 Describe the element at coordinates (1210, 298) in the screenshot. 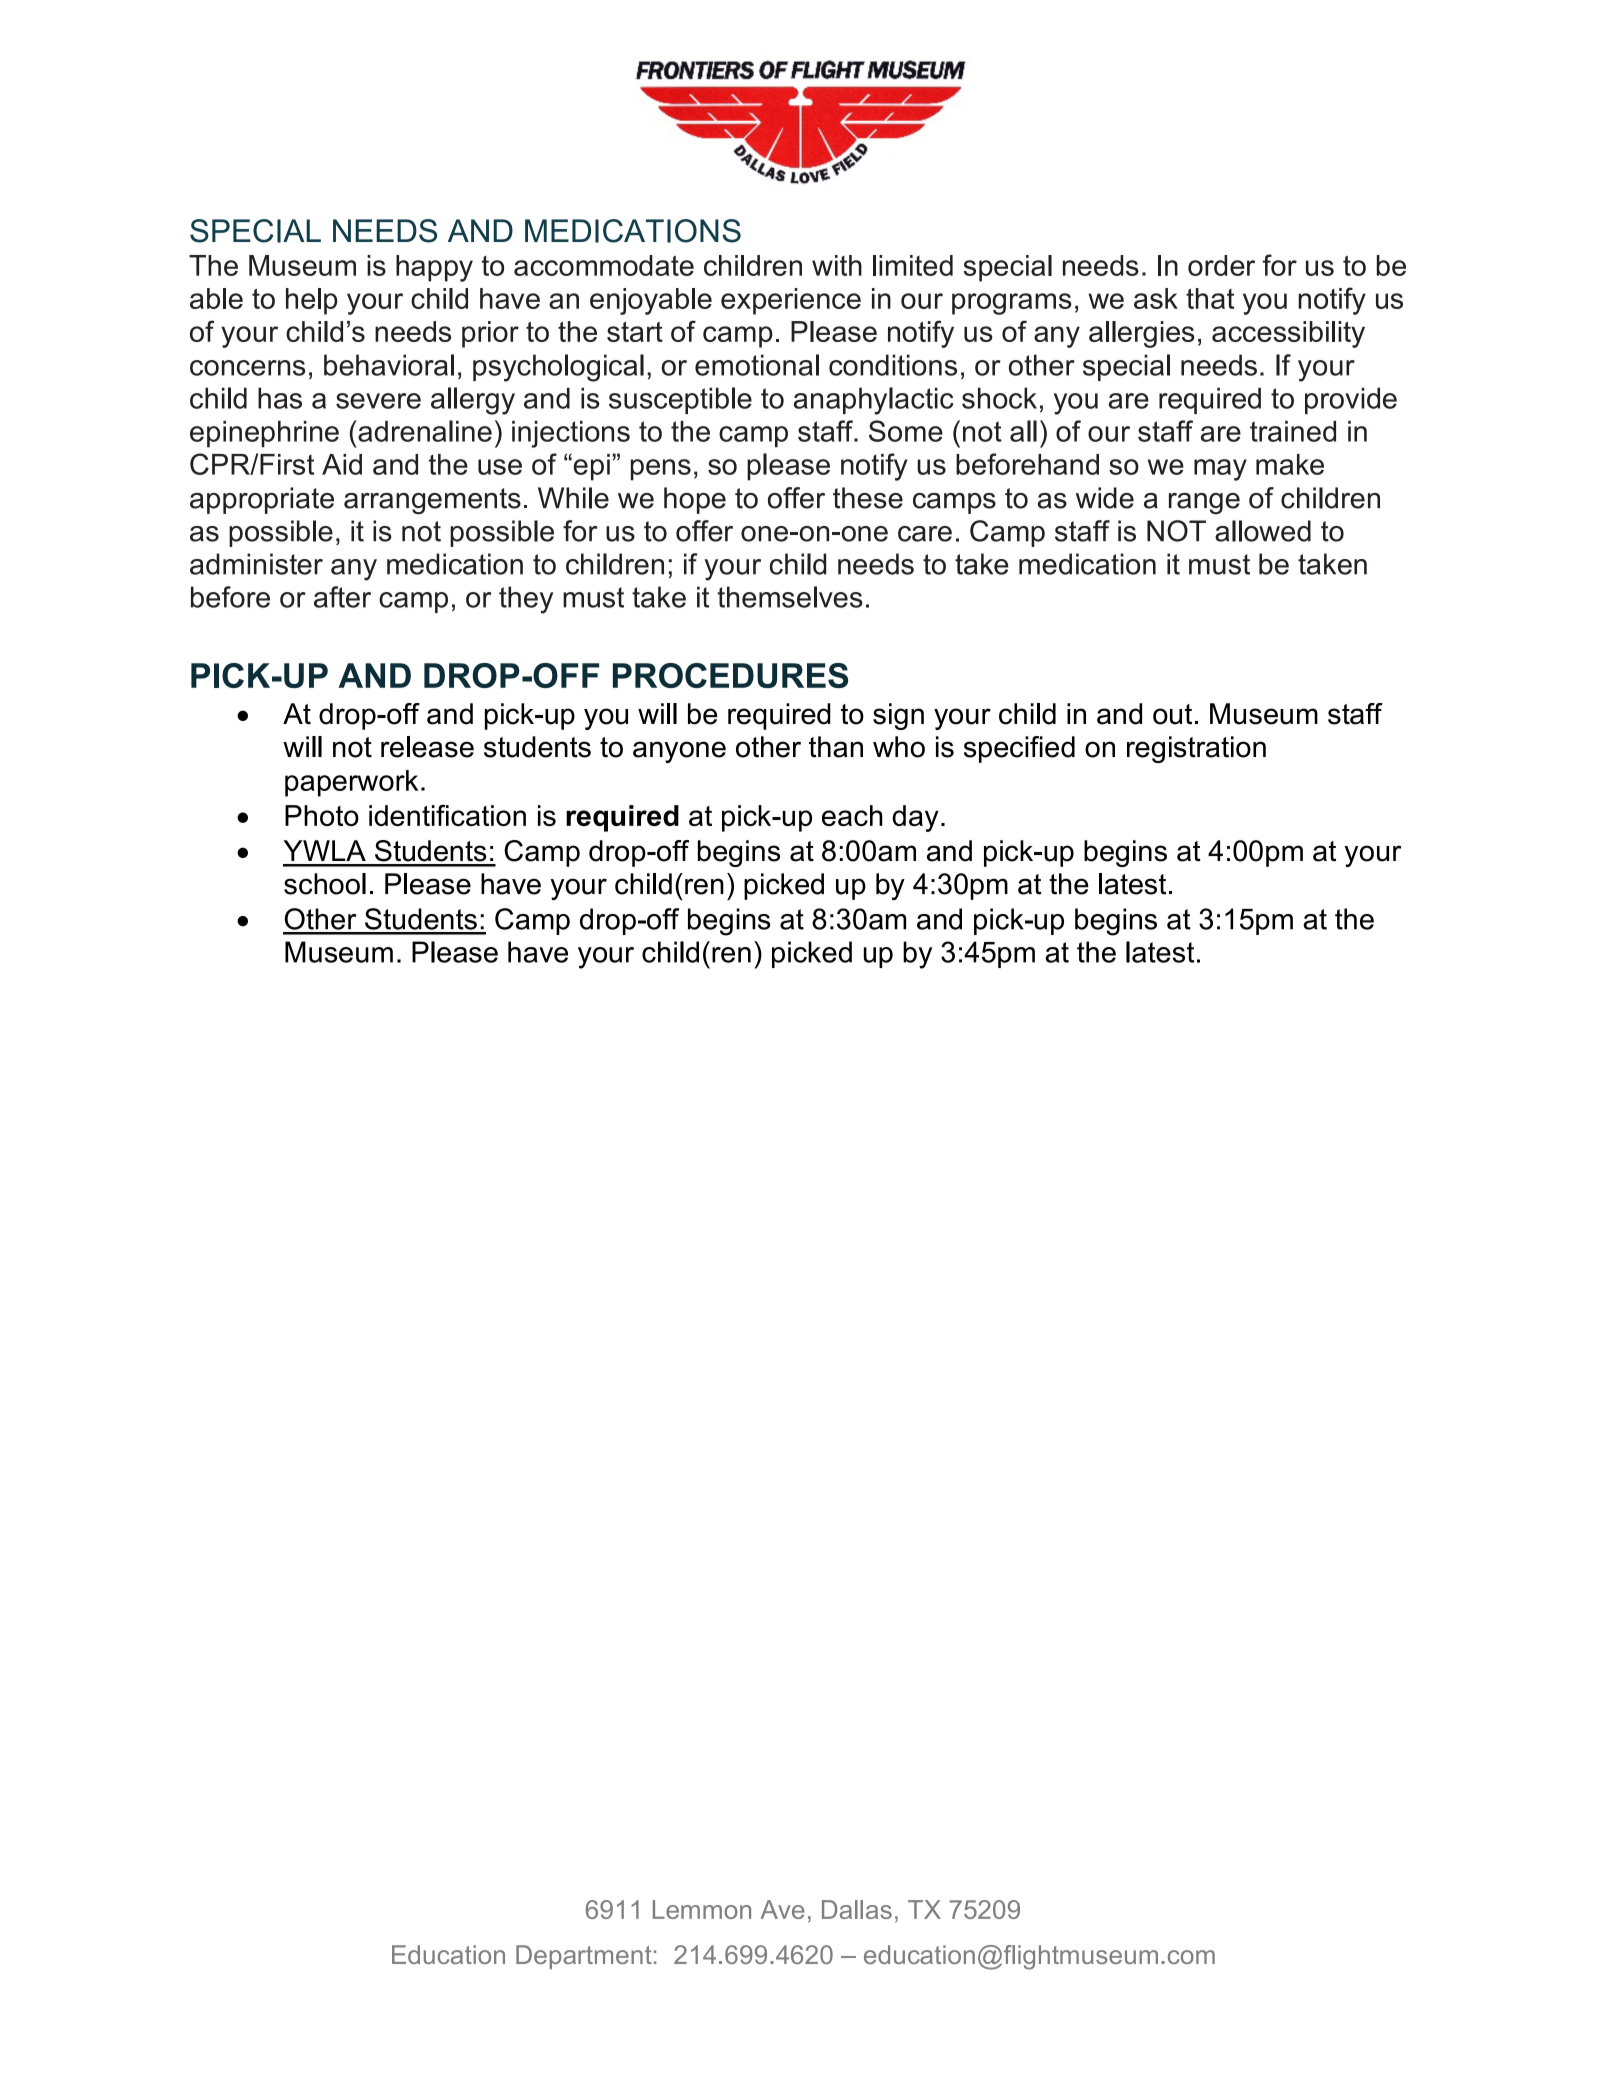

I see `that` at that location.
